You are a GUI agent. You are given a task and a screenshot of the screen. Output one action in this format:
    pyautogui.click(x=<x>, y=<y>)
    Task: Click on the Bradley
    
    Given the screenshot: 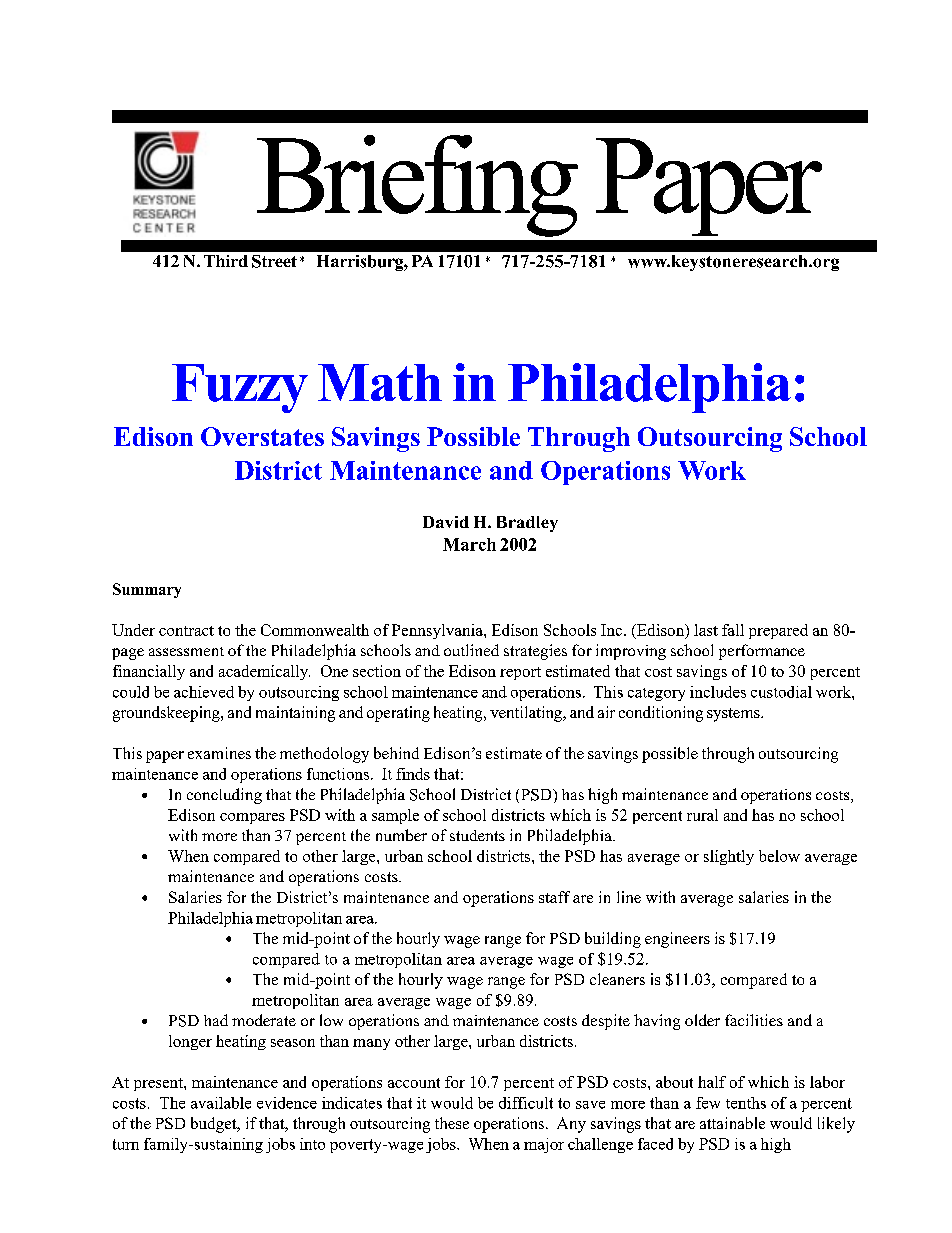 What is the action you would take?
    pyautogui.click(x=527, y=524)
